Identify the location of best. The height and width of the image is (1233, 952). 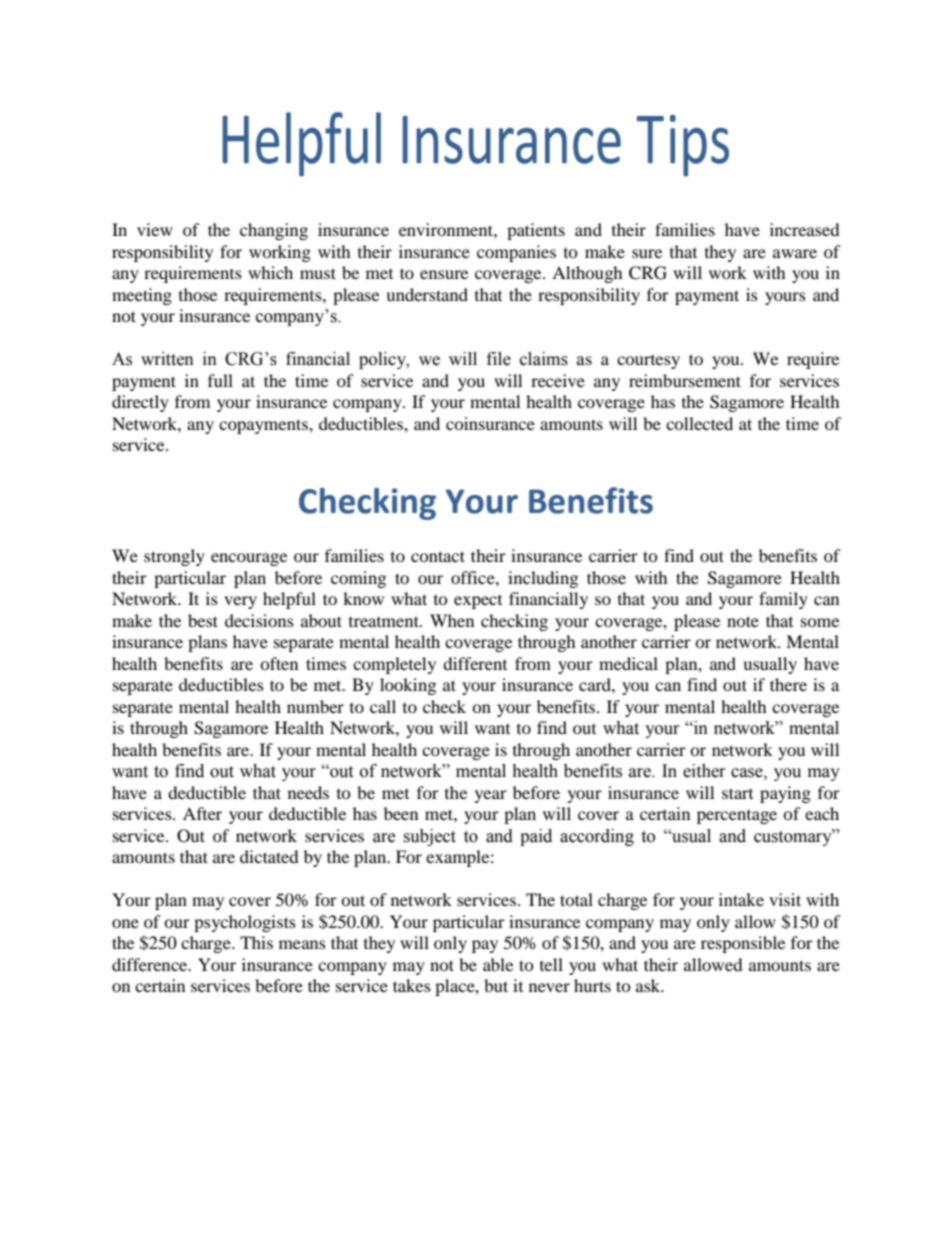
(203, 620).
